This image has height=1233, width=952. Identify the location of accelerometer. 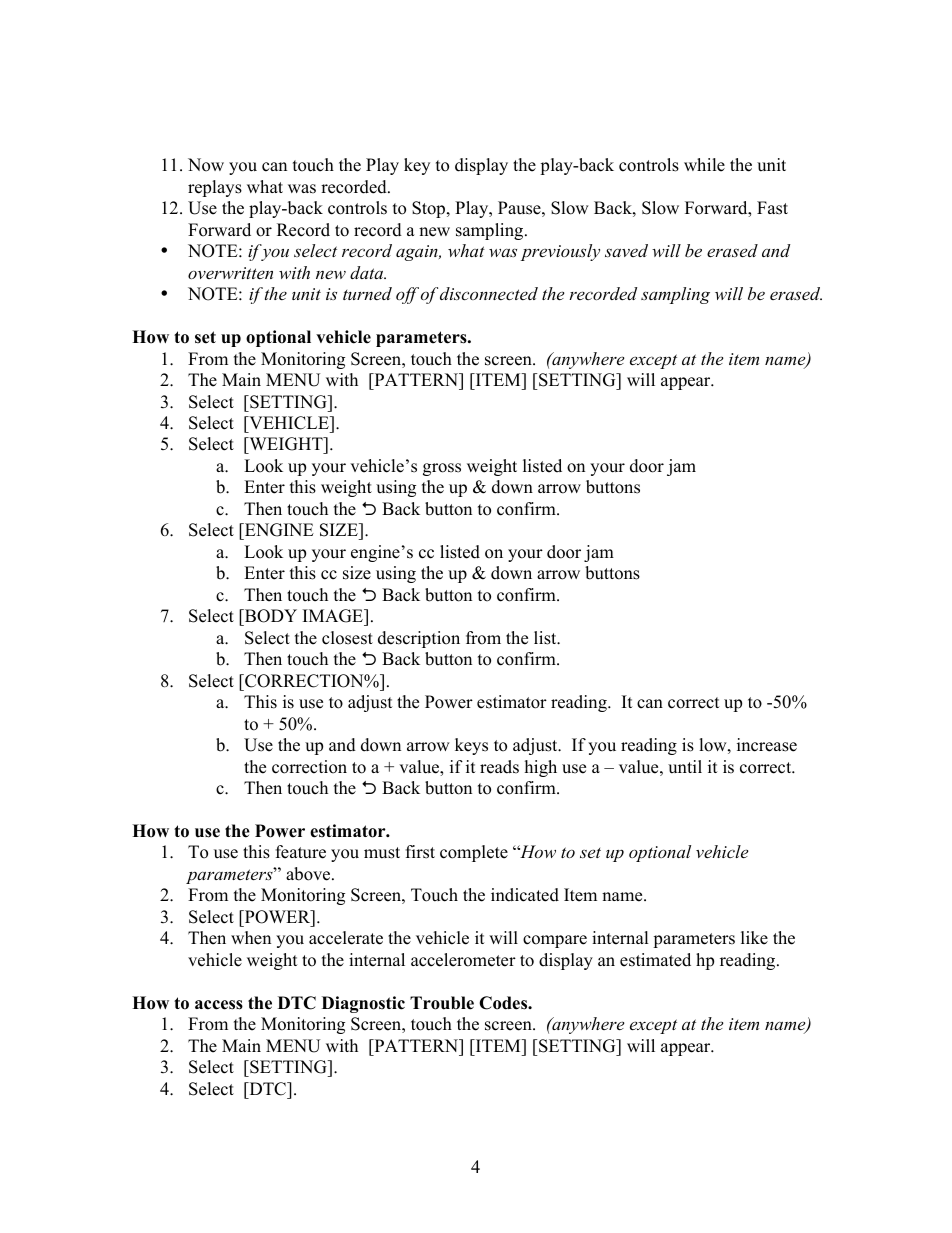
(463, 960).
